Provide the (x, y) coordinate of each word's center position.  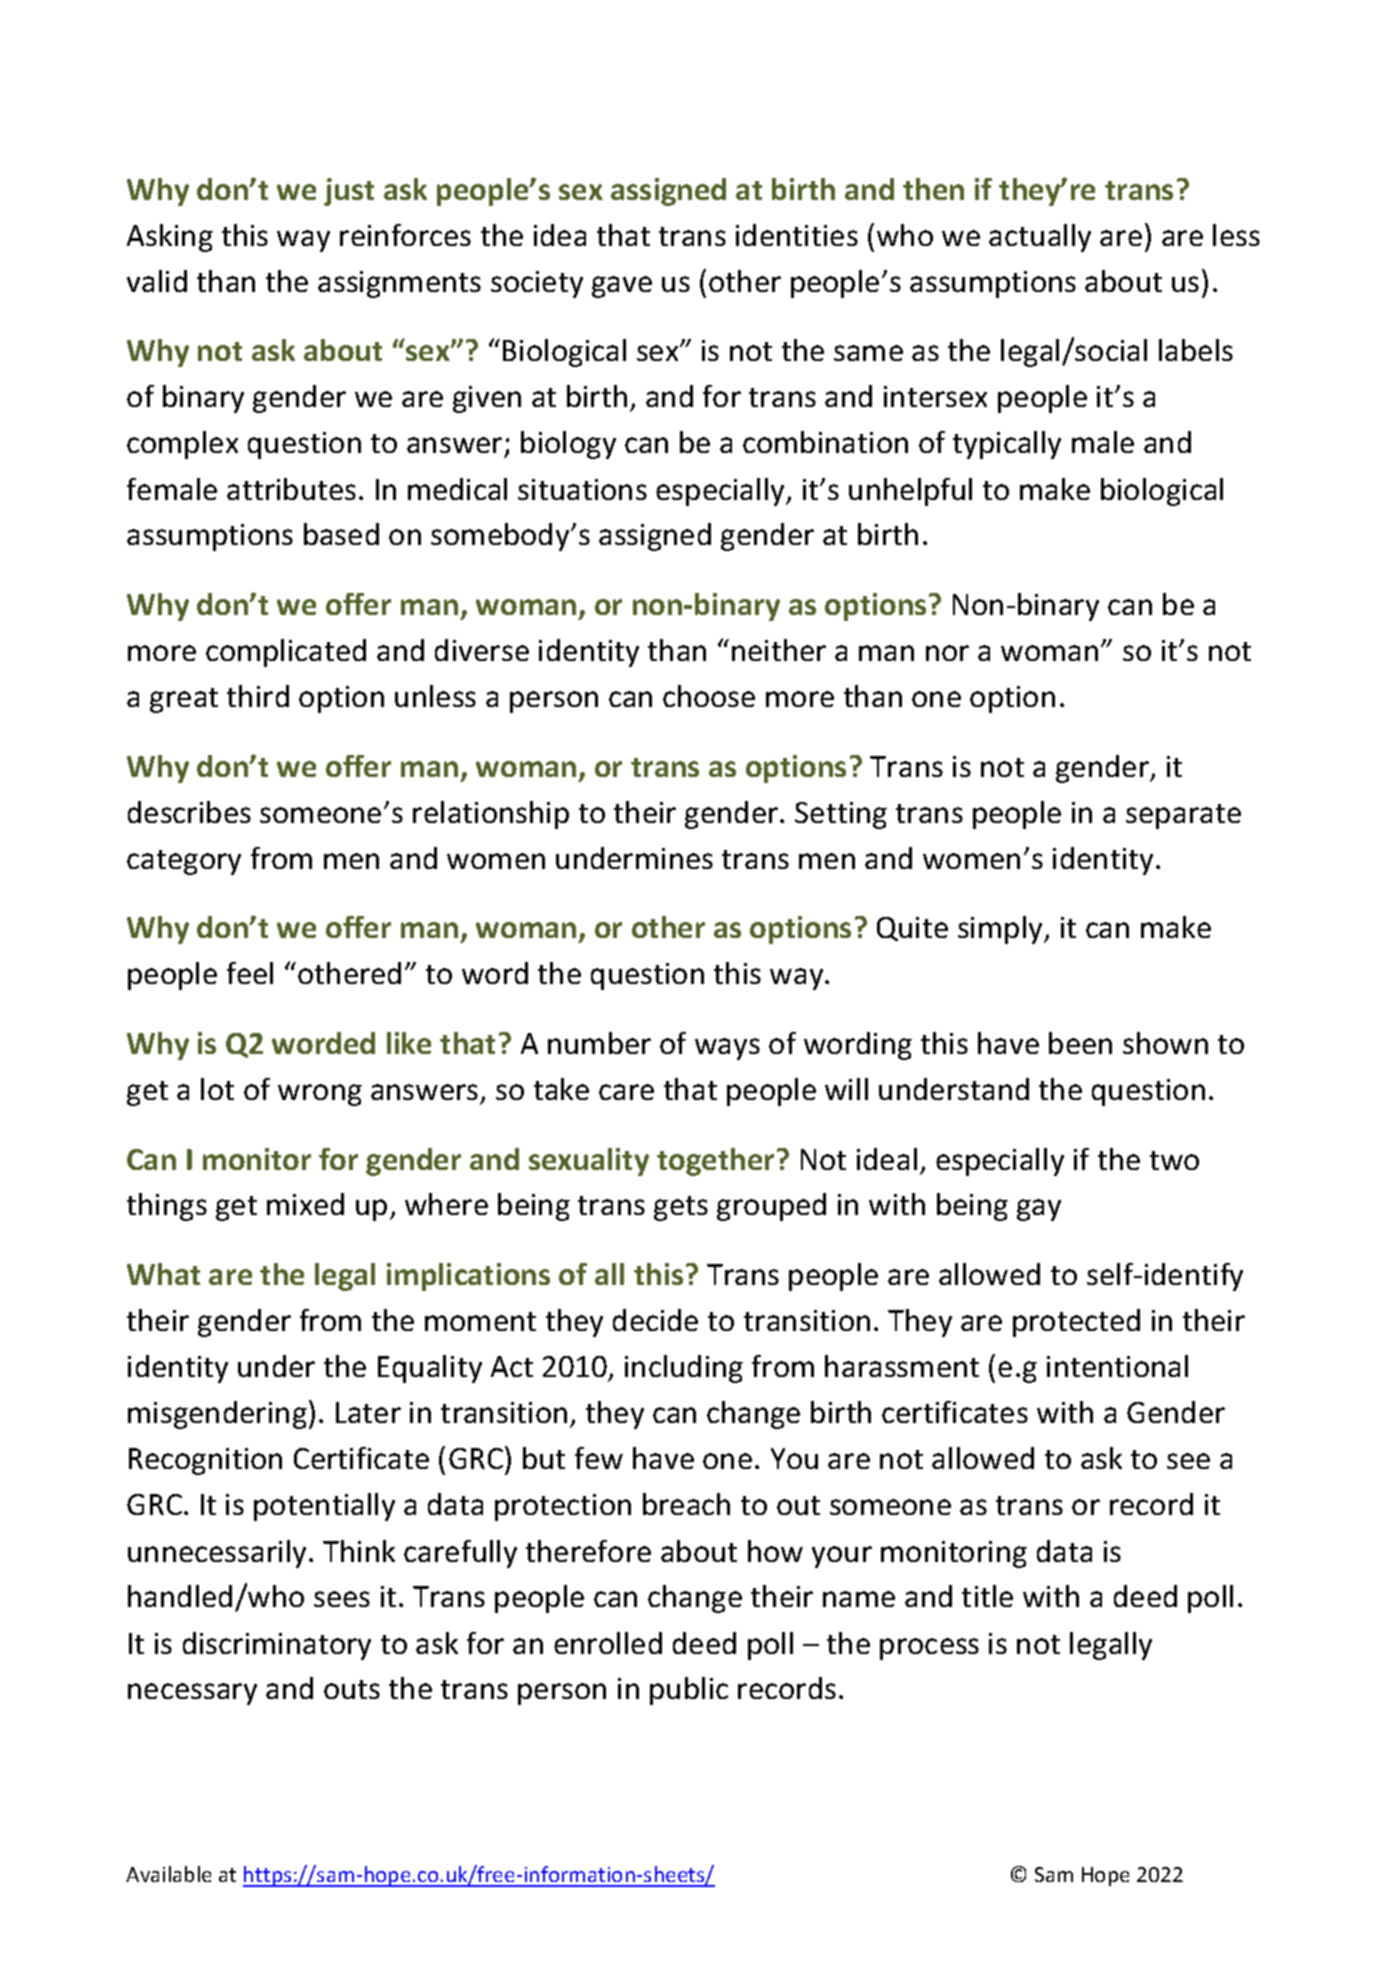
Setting (841, 815)
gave (622, 287)
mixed (305, 1204)
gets (681, 1208)
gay (1039, 1210)
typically (1007, 445)
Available (168, 1874)
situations (582, 489)
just (349, 192)
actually (1040, 238)
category (184, 862)
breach (686, 1504)
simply (1002, 930)
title (987, 1596)
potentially (324, 1507)
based (341, 534)
